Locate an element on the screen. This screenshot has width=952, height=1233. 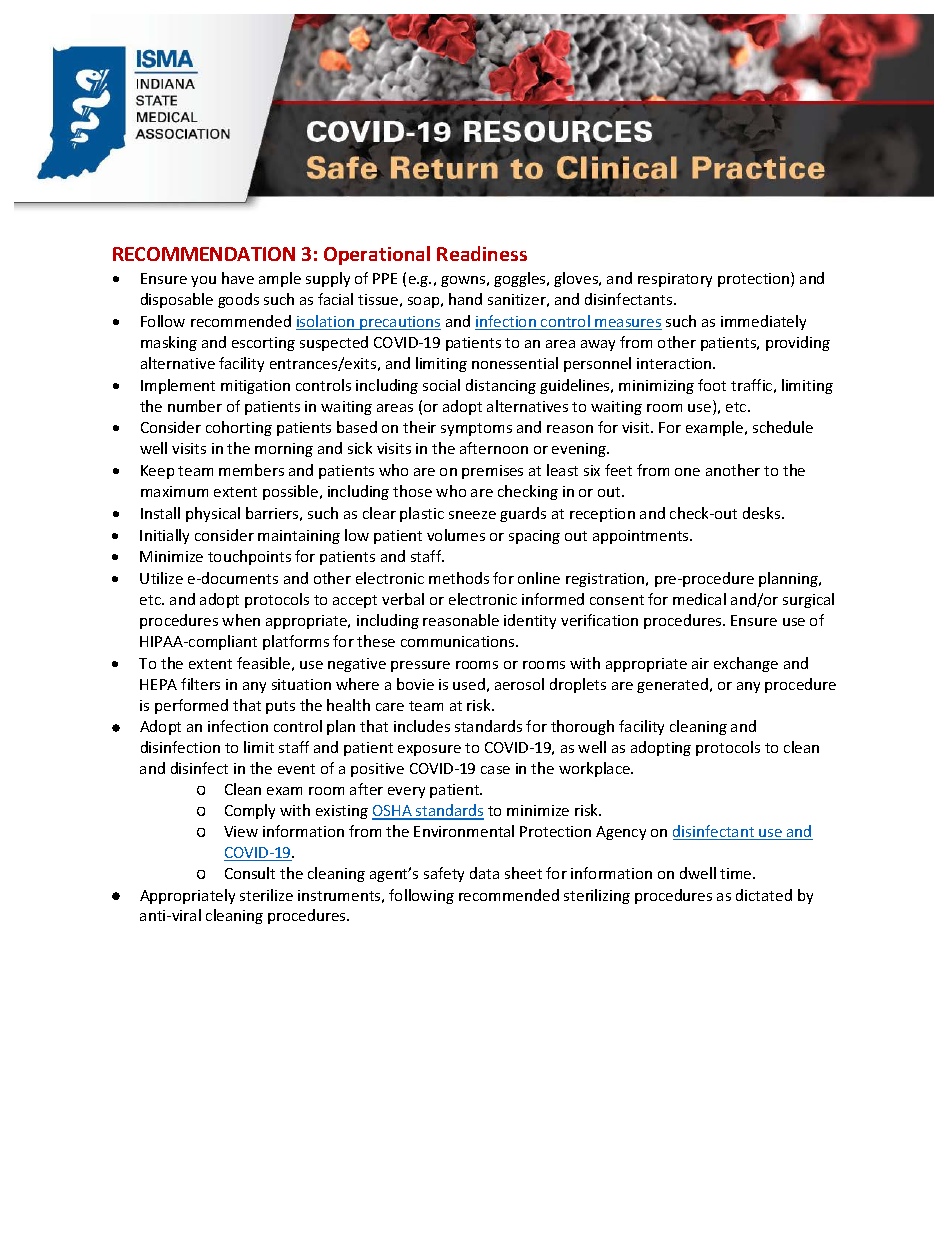
members is located at coordinates (251, 470).
